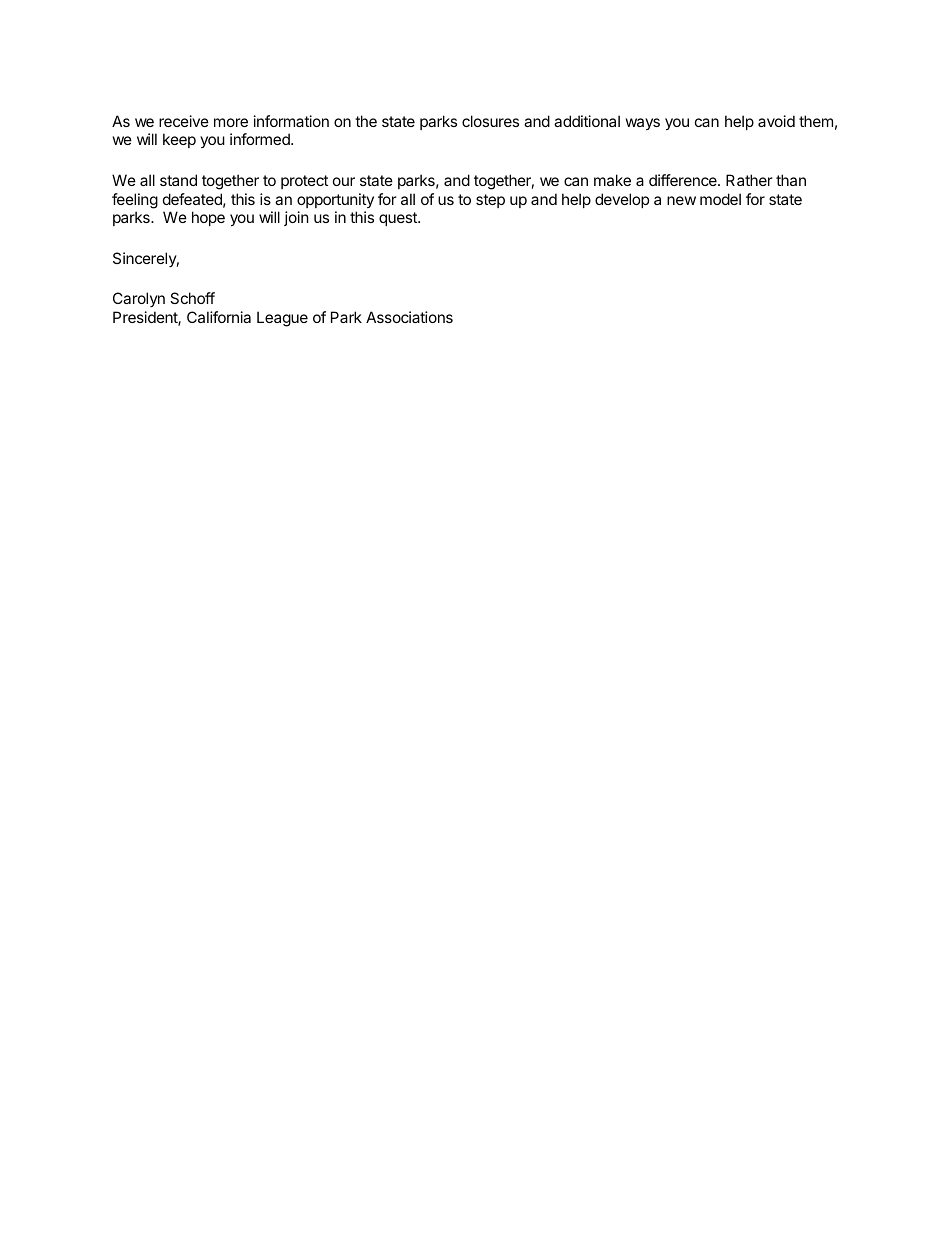 This screenshot has width=952, height=1233. I want to click on hope, so click(208, 218).
